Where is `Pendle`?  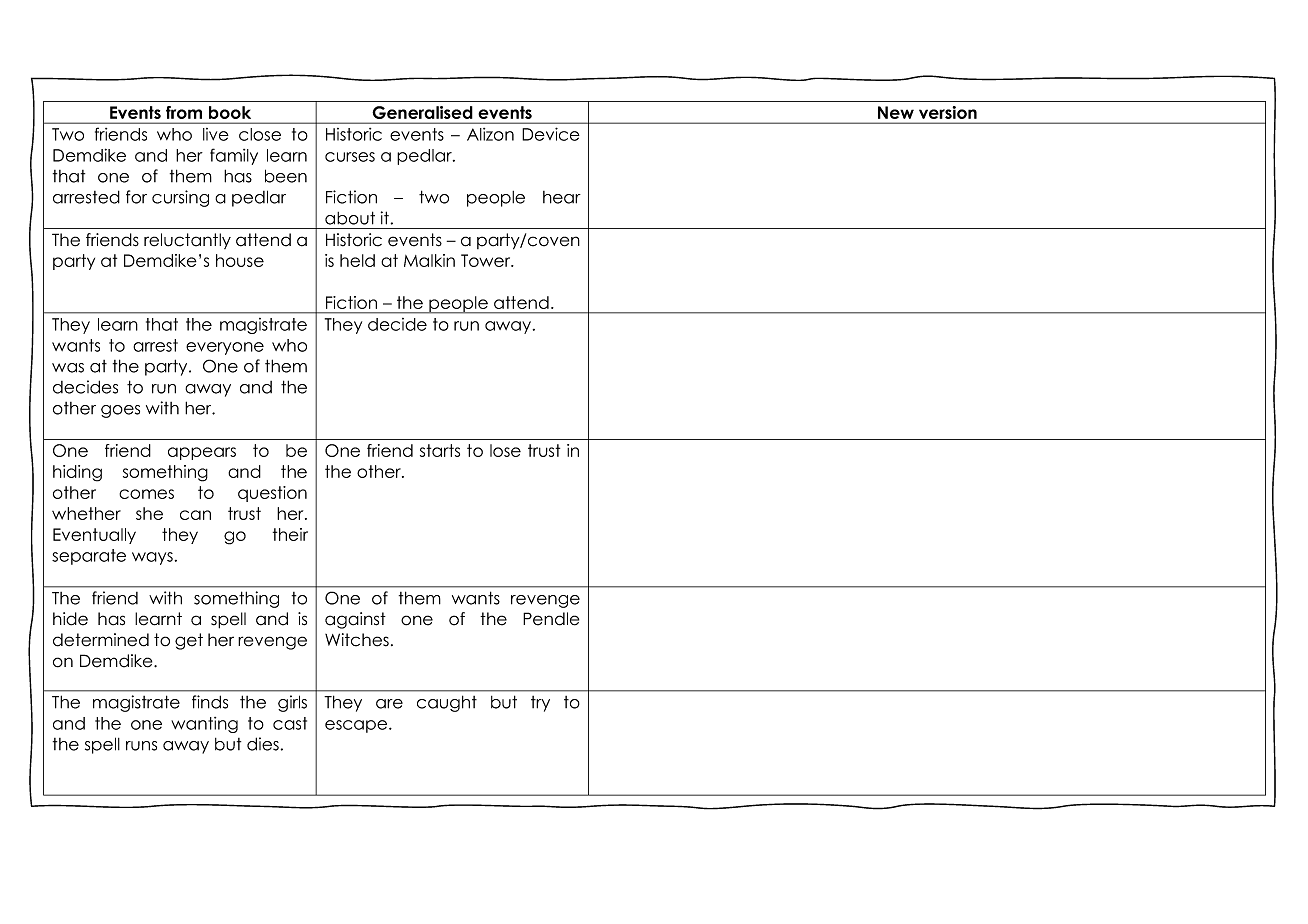
Pendle is located at coordinates (551, 619).
